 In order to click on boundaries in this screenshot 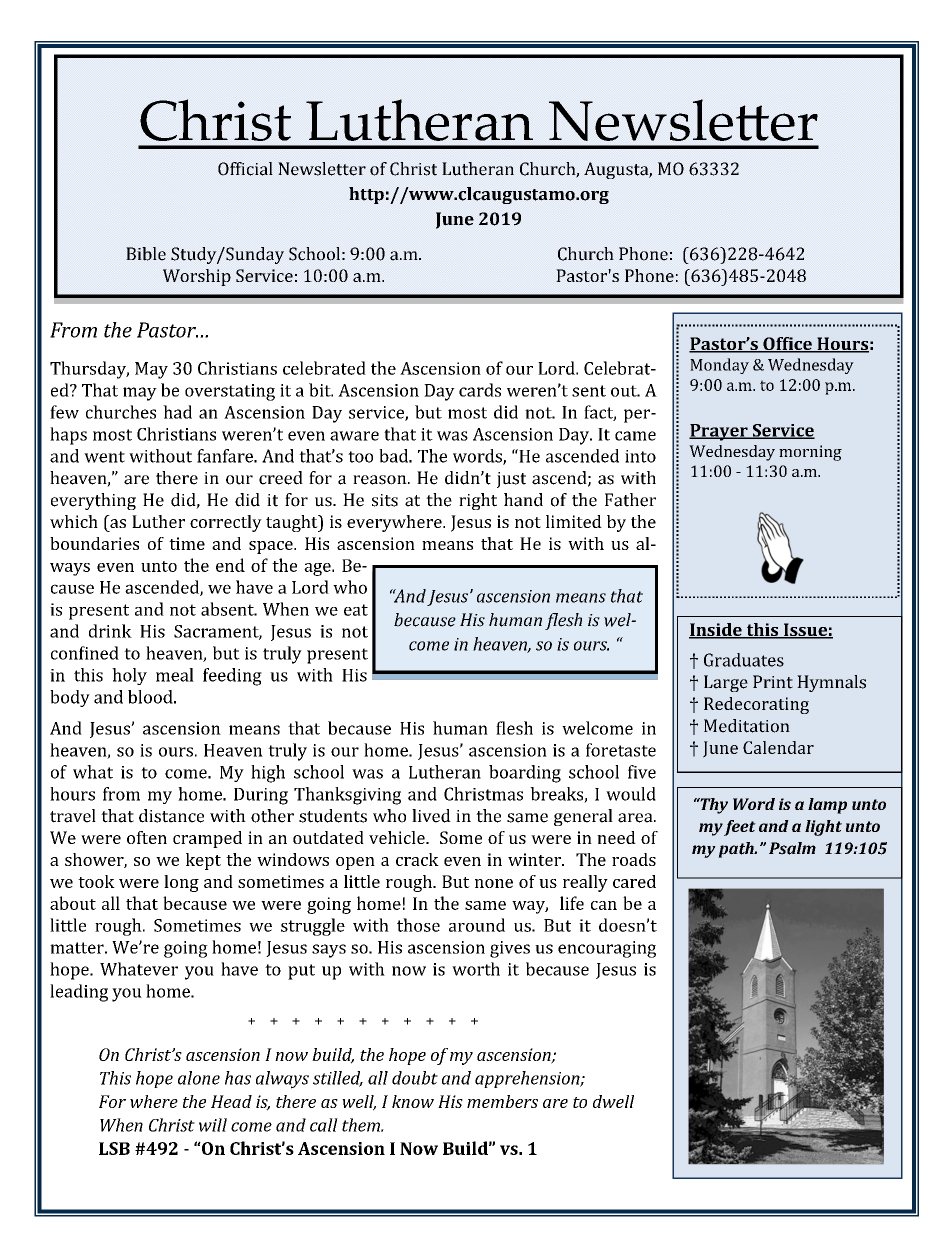, I will do `click(94, 543)`.
